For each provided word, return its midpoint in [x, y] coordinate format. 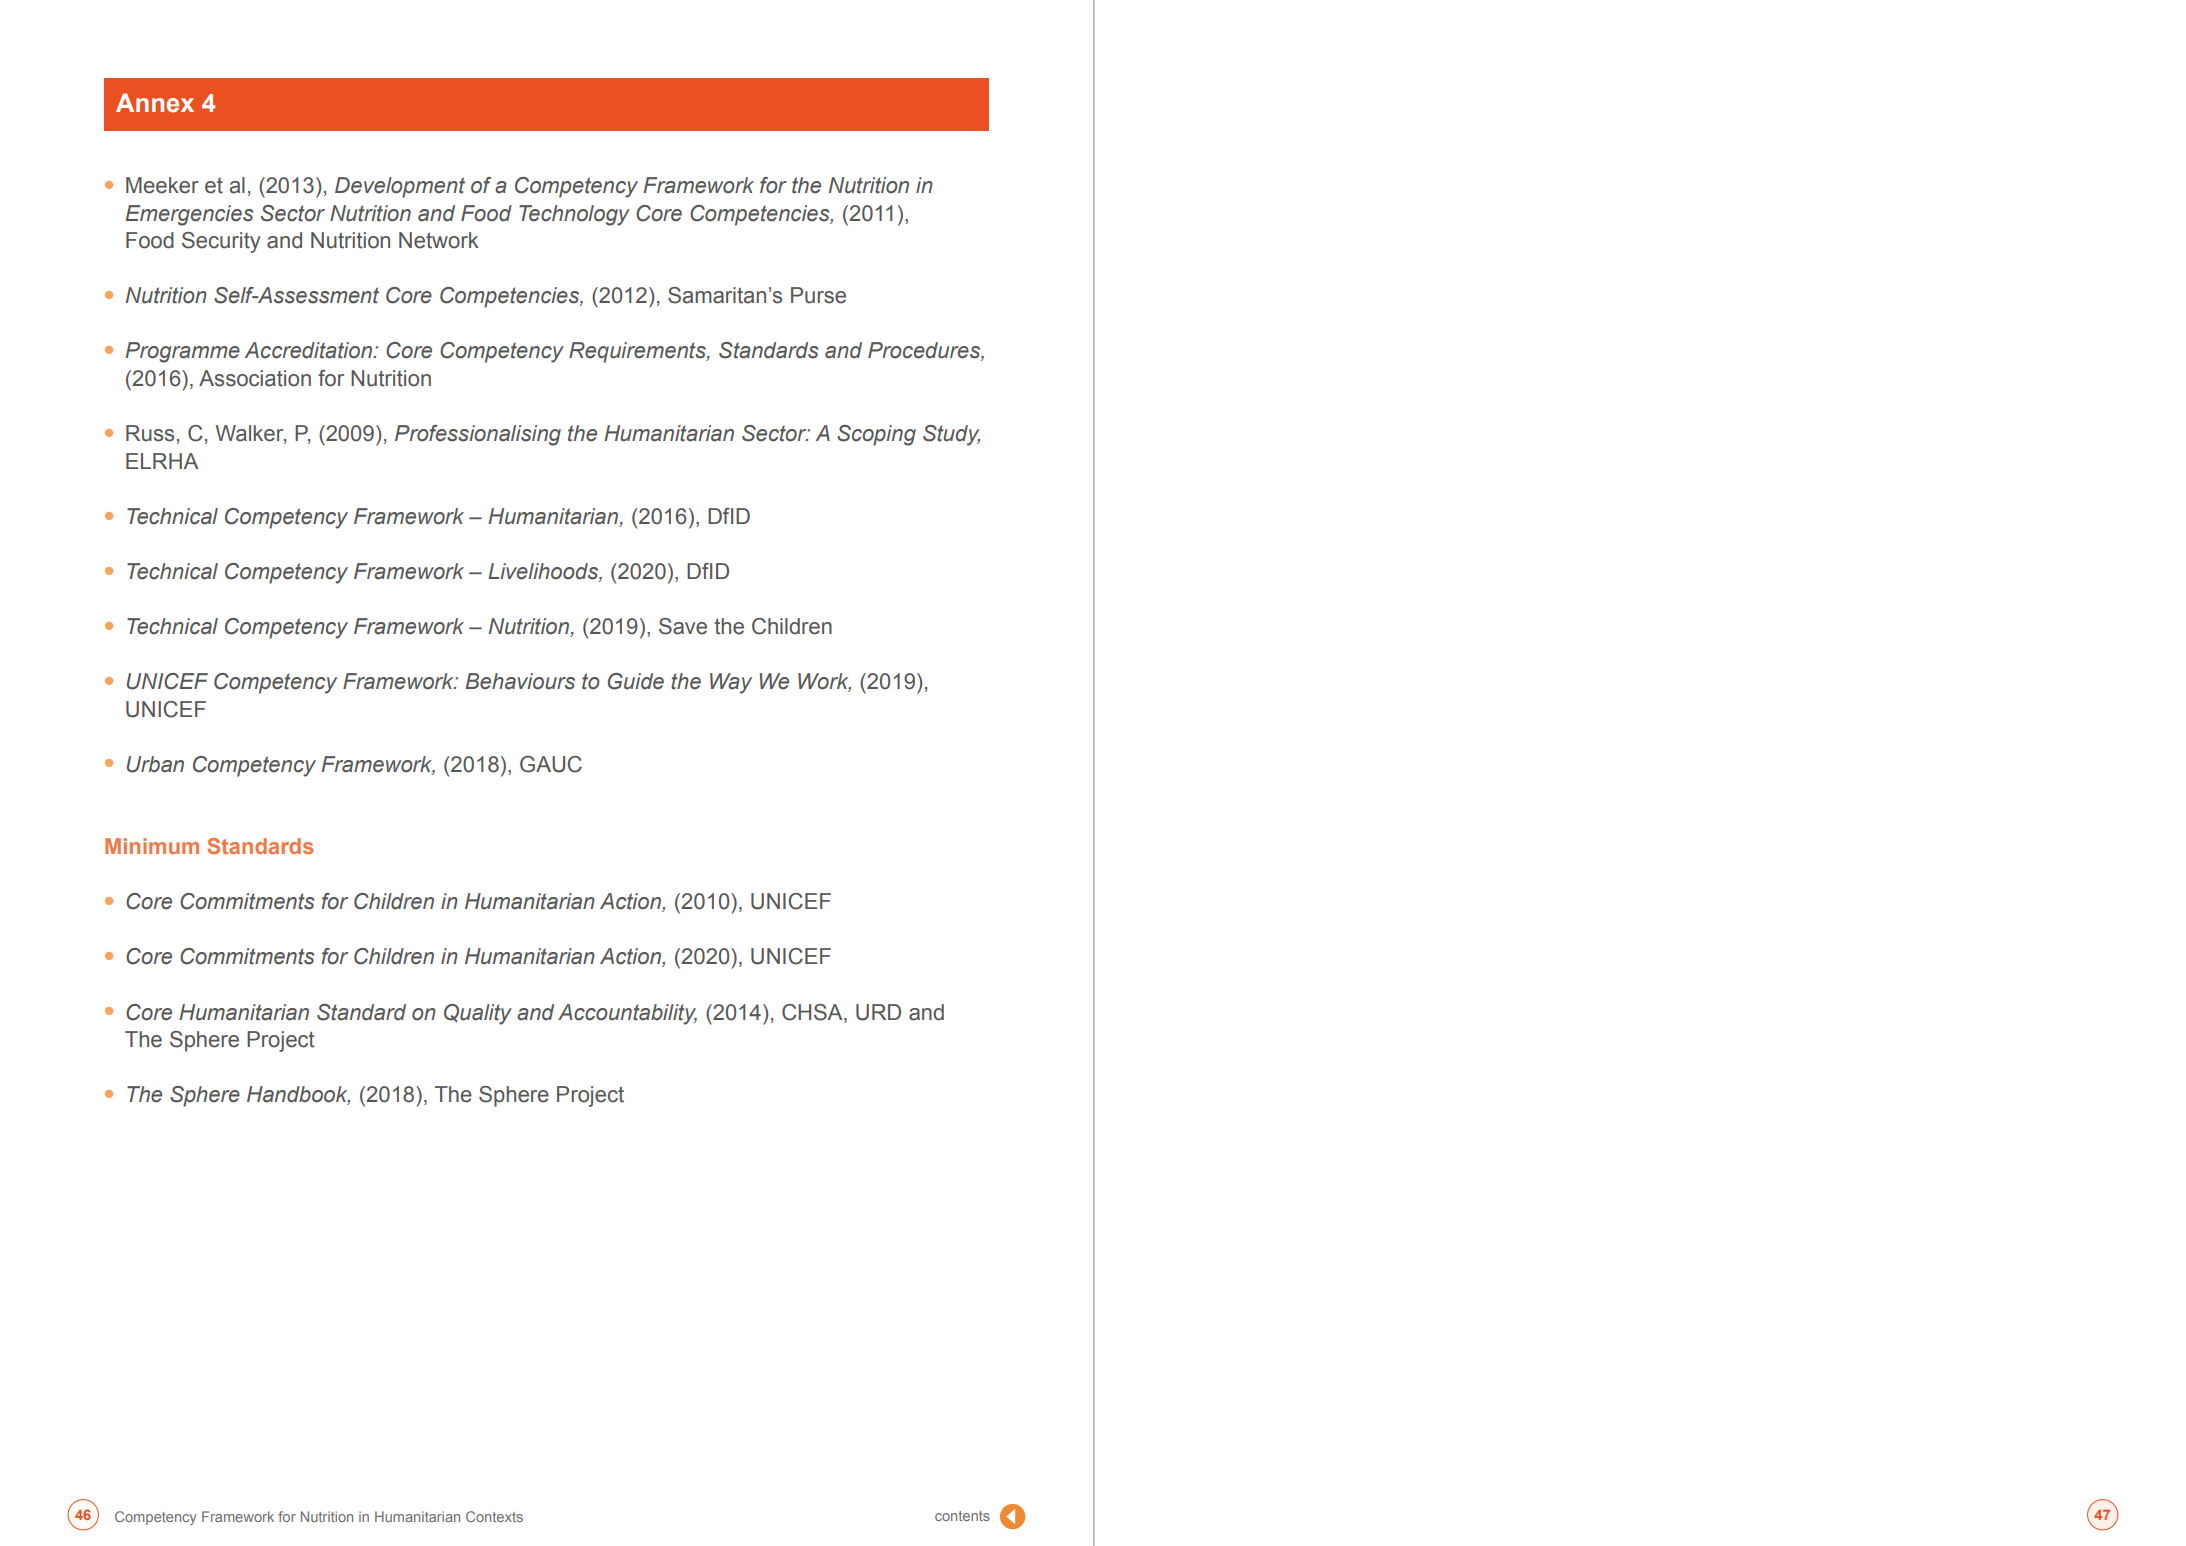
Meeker [162, 185]
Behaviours [520, 681]
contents [962, 1516]
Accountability [627, 1014]
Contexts [494, 1516]
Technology [574, 215]
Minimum [152, 846]
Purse [818, 295]
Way [731, 683]
